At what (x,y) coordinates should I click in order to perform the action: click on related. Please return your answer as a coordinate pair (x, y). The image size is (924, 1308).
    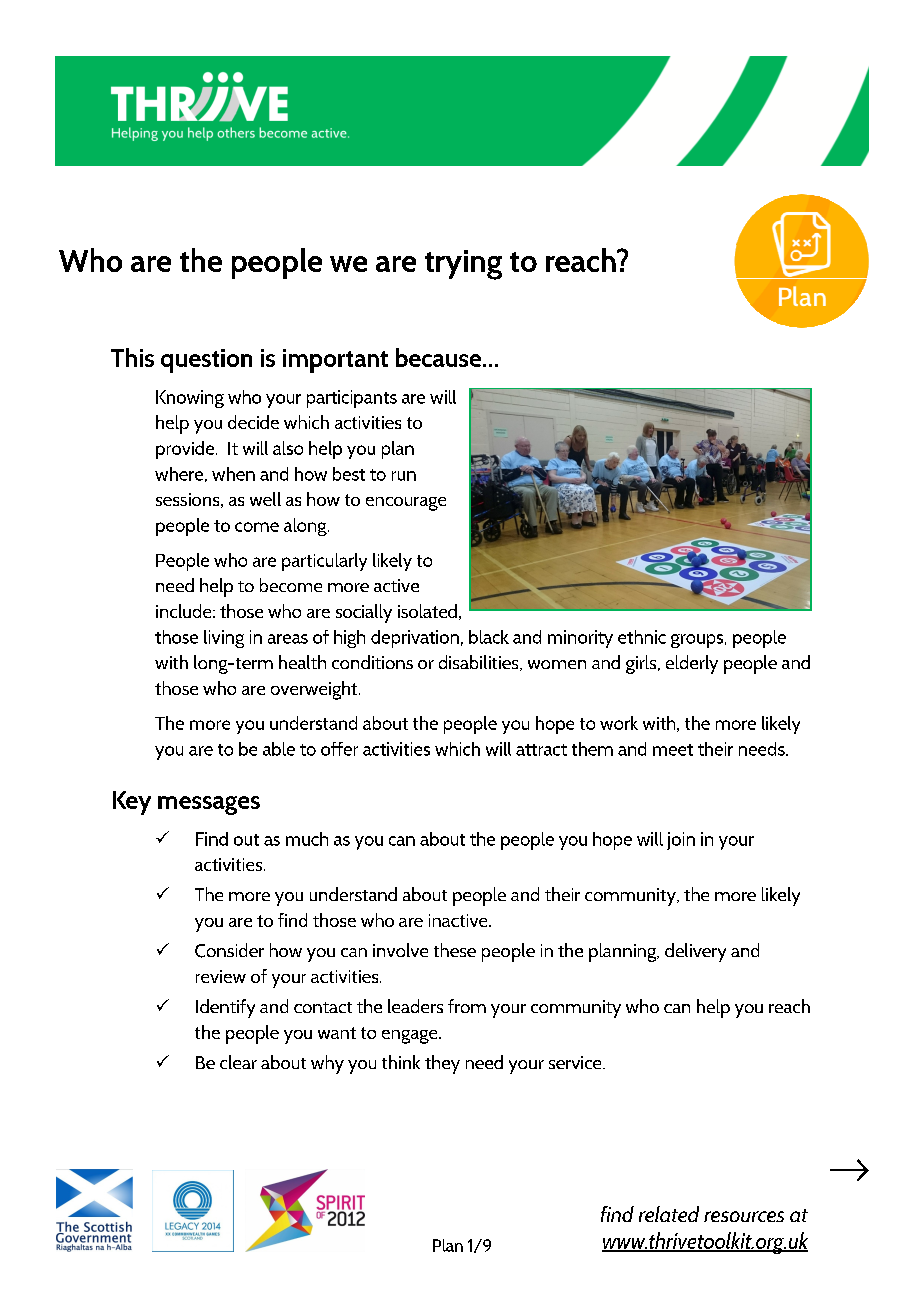
    Looking at the image, I should click on (669, 1214).
